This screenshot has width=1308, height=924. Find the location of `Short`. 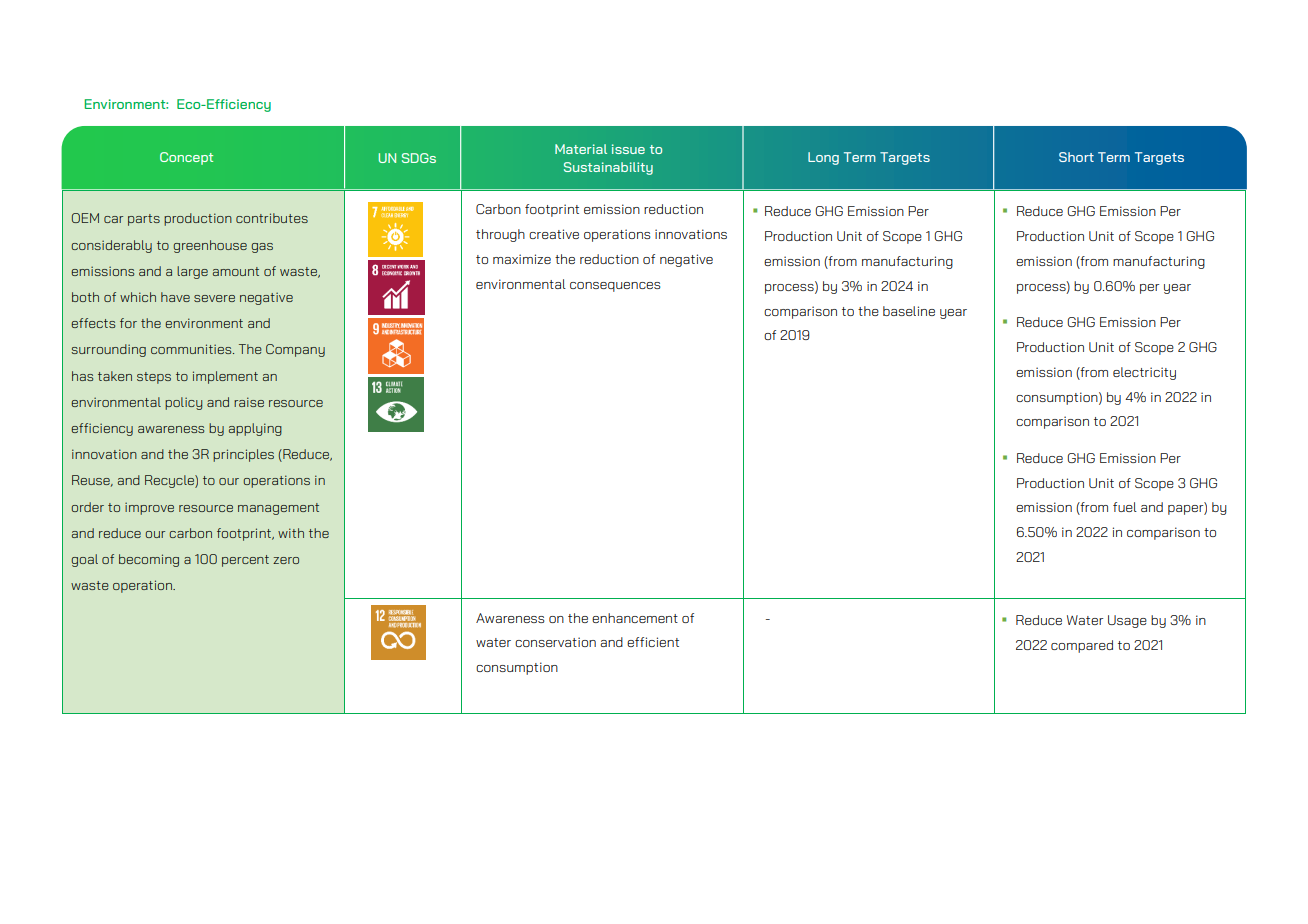

Short is located at coordinates (1076, 157).
